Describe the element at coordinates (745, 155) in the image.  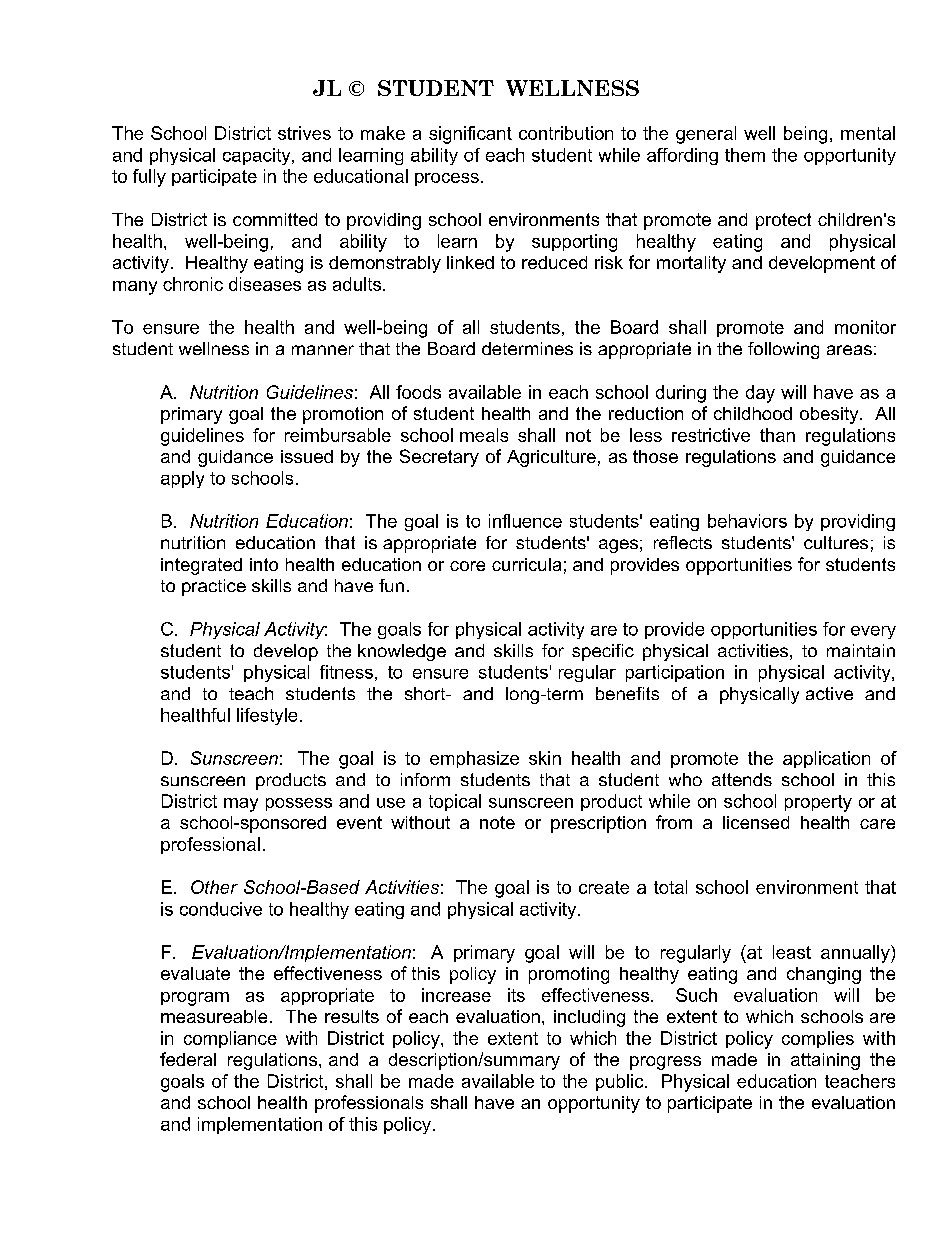
I see `them` at that location.
